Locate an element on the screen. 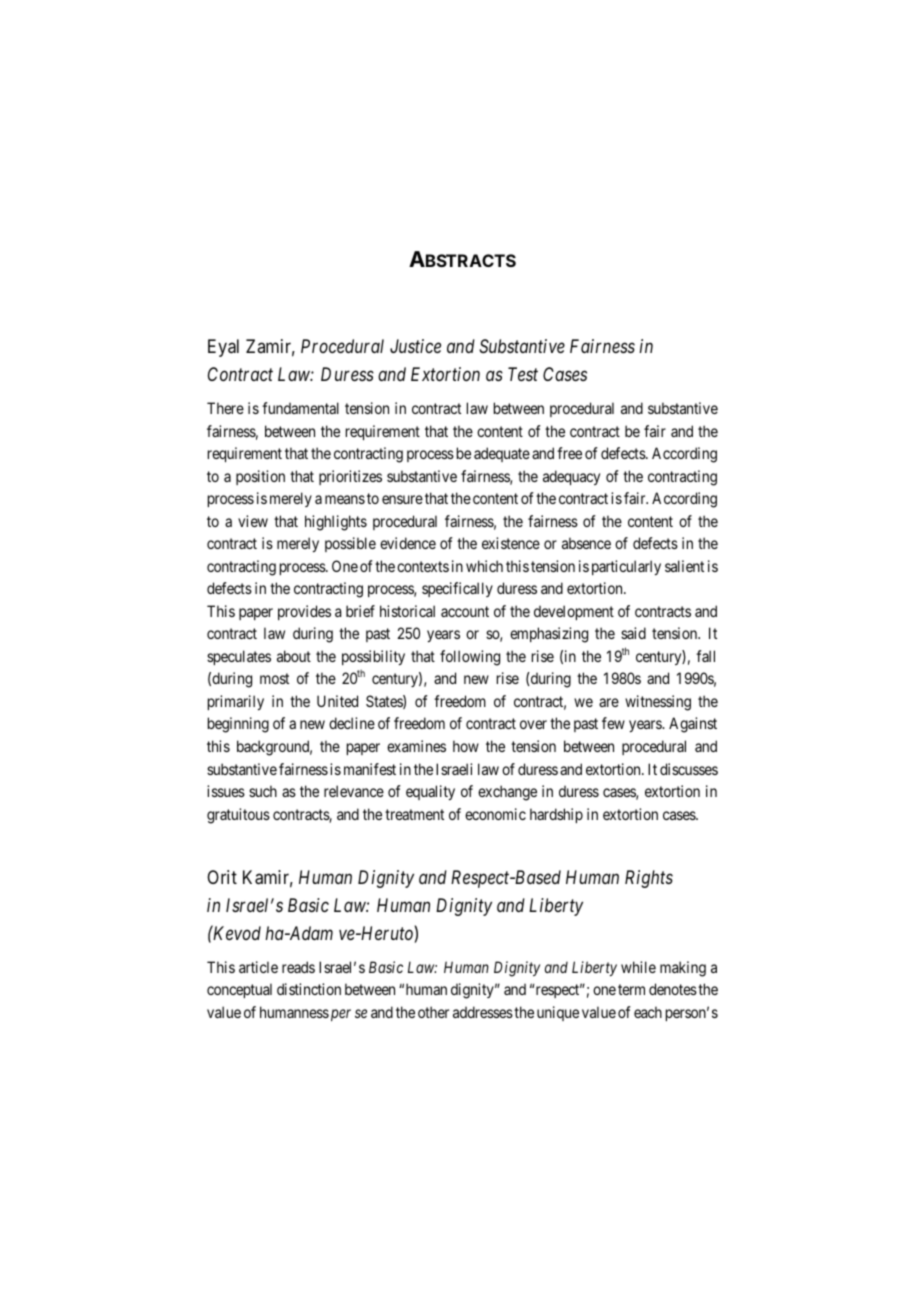 This screenshot has width=924, height=1308. distinction is located at coordinates (309, 989).
